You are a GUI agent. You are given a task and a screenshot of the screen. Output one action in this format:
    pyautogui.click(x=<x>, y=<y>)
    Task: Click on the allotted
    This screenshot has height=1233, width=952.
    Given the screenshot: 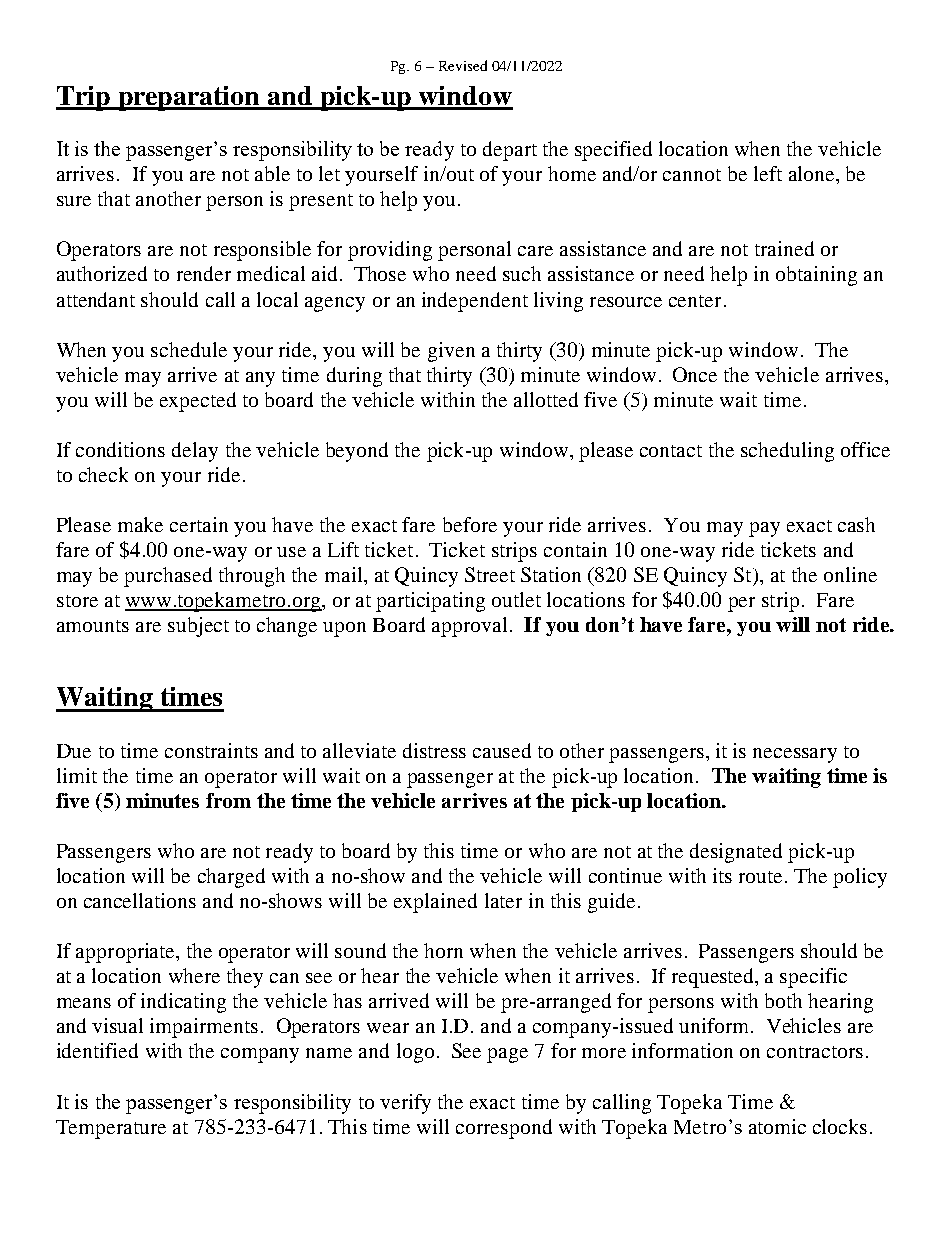 What is the action you would take?
    pyautogui.click(x=546, y=399)
